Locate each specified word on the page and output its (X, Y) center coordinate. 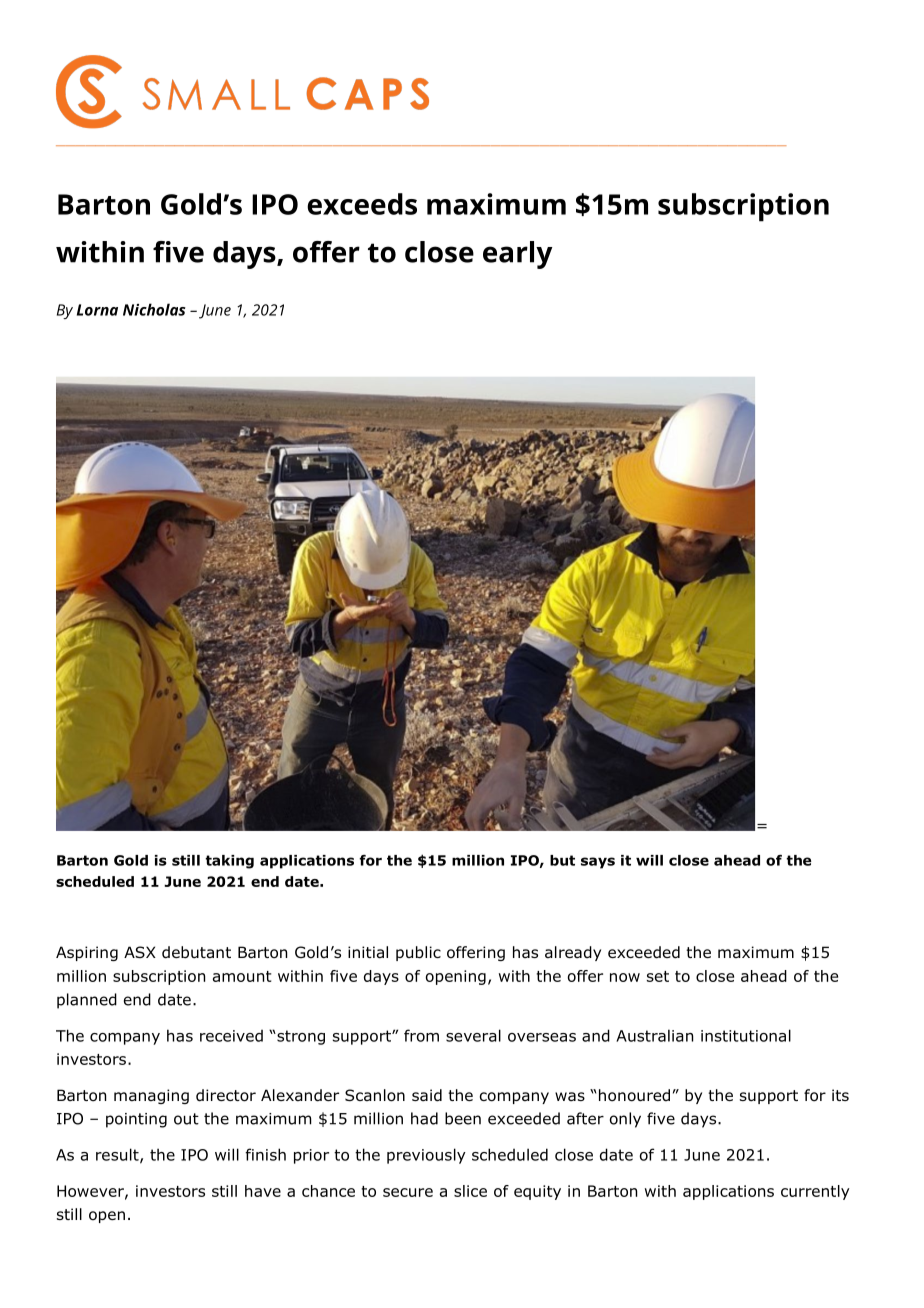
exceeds (362, 204)
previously (426, 1156)
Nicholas (154, 309)
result (118, 1155)
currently (815, 1192)
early (518, 255)
